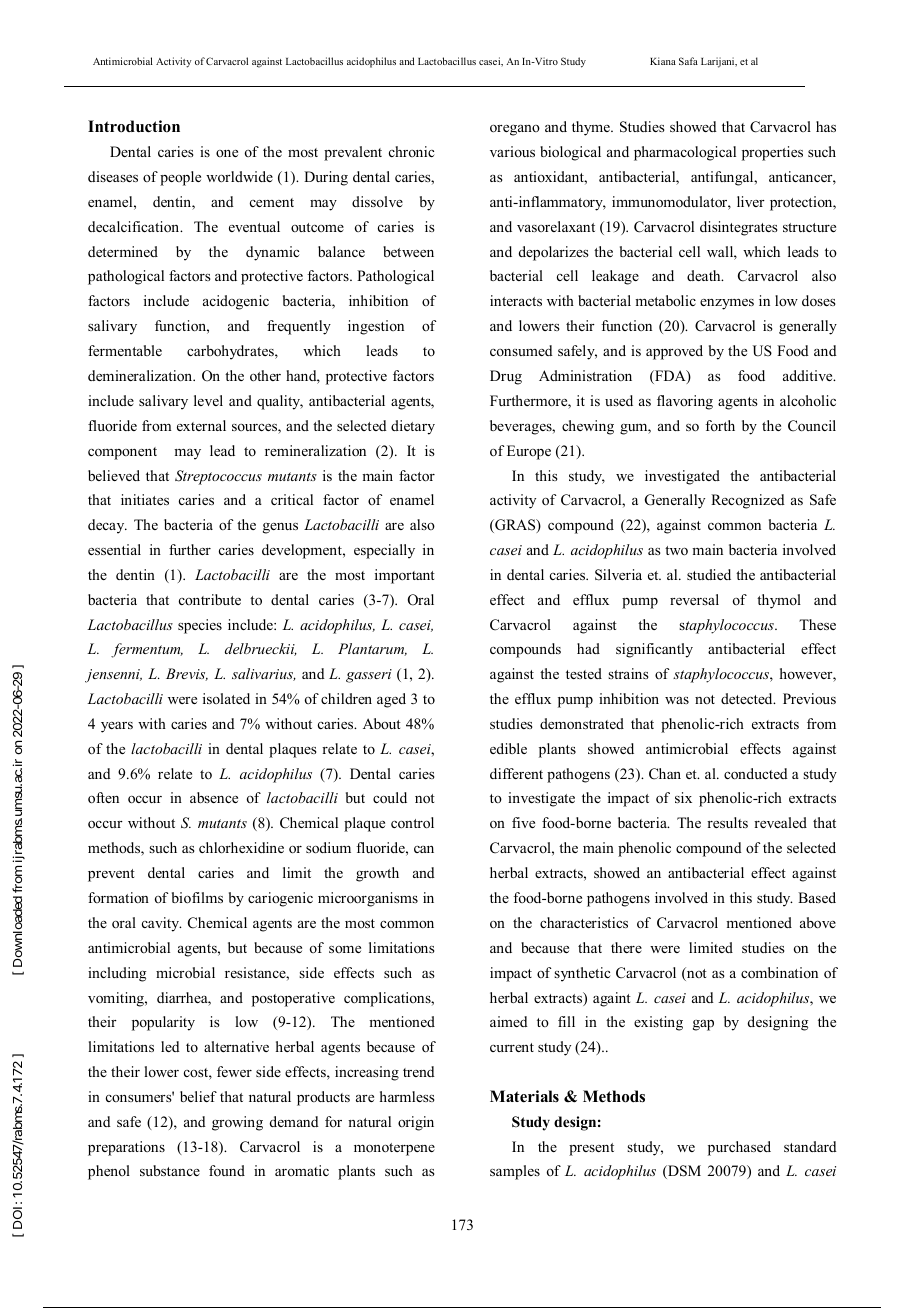  What do you see at coordinates (372, 649) in the screenshot?
I see `Plantarum` at bounding box center [372, 649].
